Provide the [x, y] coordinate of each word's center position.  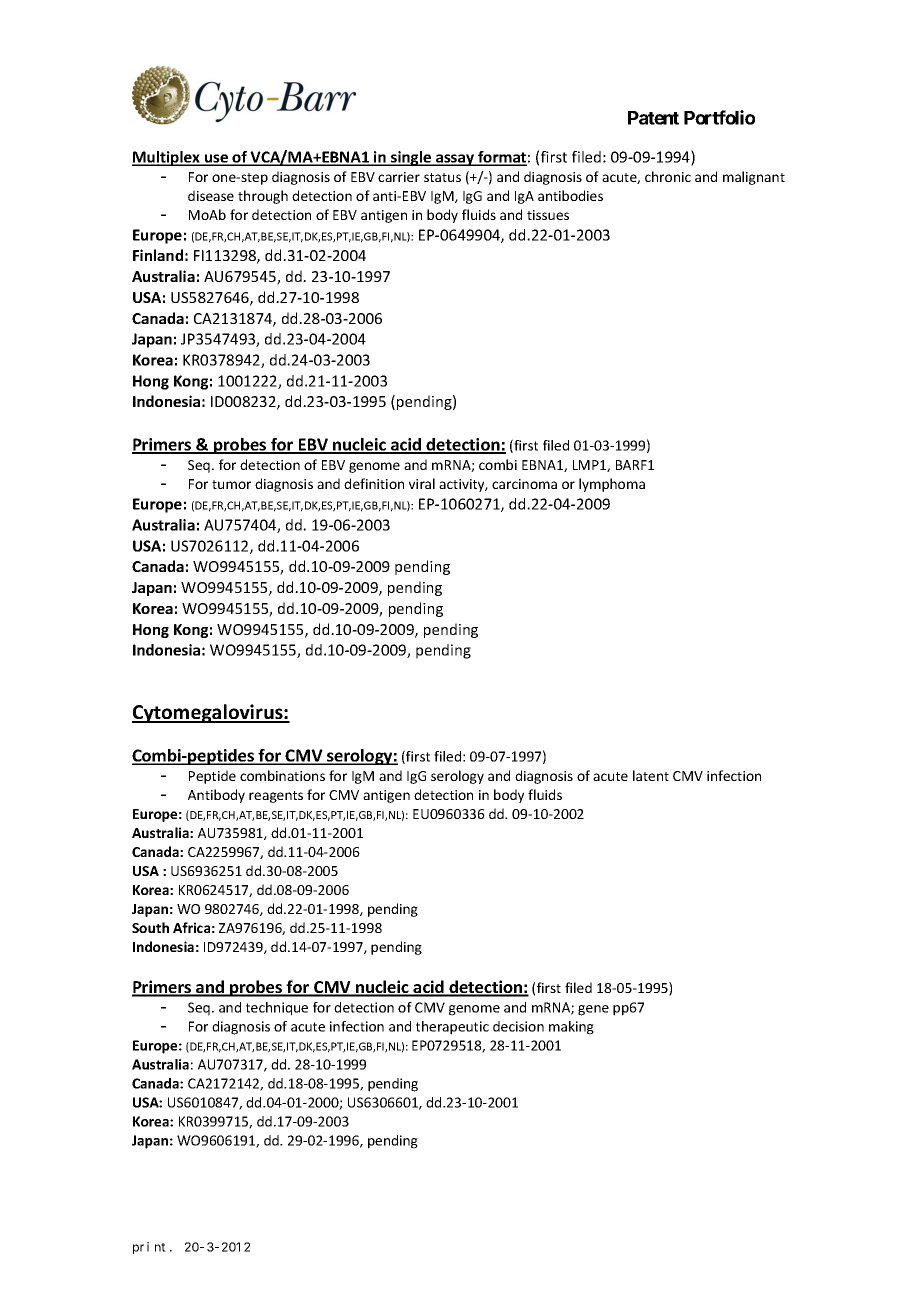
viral [422, 483]
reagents [276, 797]
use [216, 159]
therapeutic [452, 1028]
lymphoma [612, 485]
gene [593, 1010]
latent [651, 775]
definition [374, 483]
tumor [231, 484]
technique [277, 1009]
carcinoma [524, 484]
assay [455, 160]
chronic [668, 176]
